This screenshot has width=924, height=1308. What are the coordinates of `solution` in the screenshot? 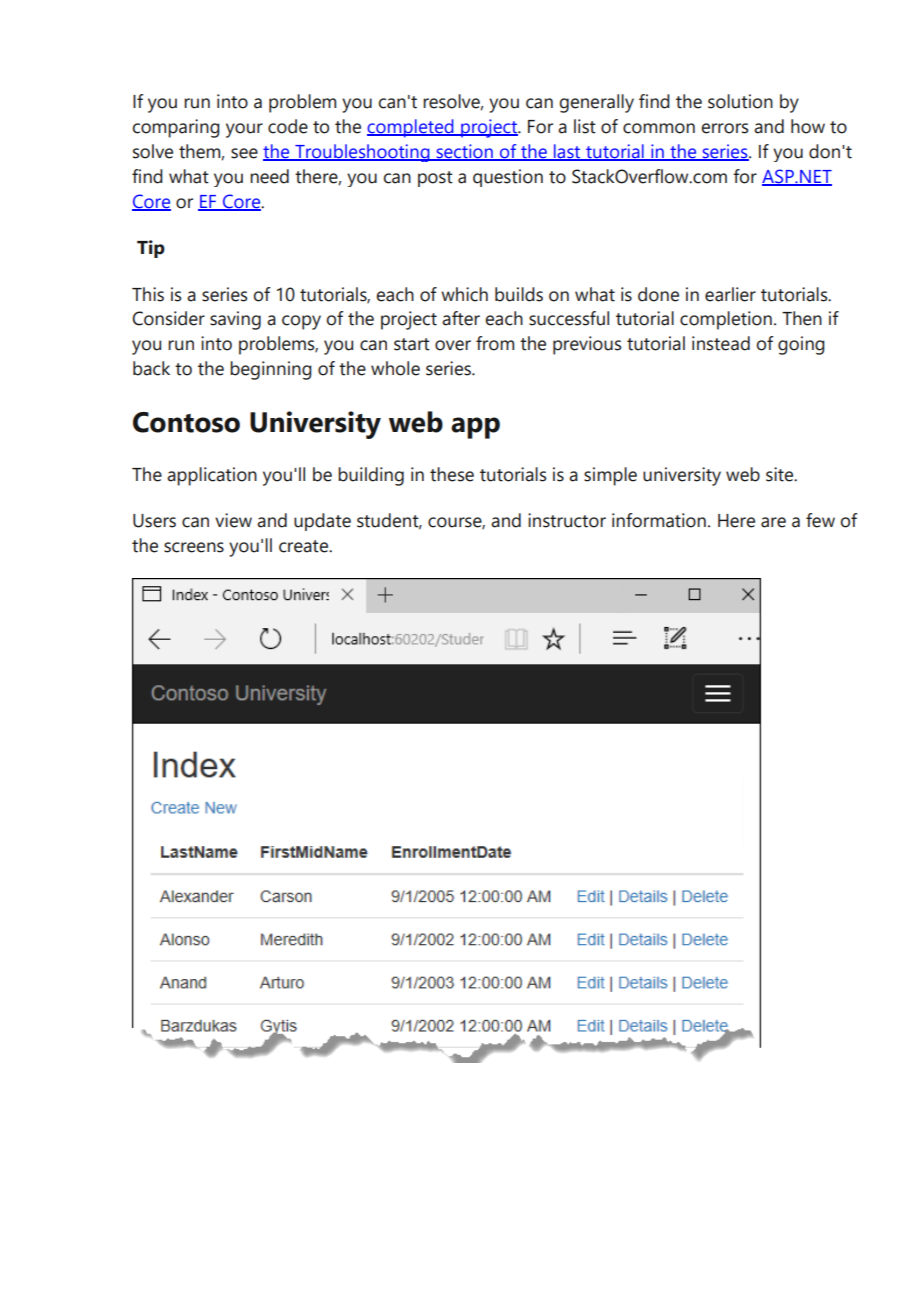 It's located at (740, 101).
